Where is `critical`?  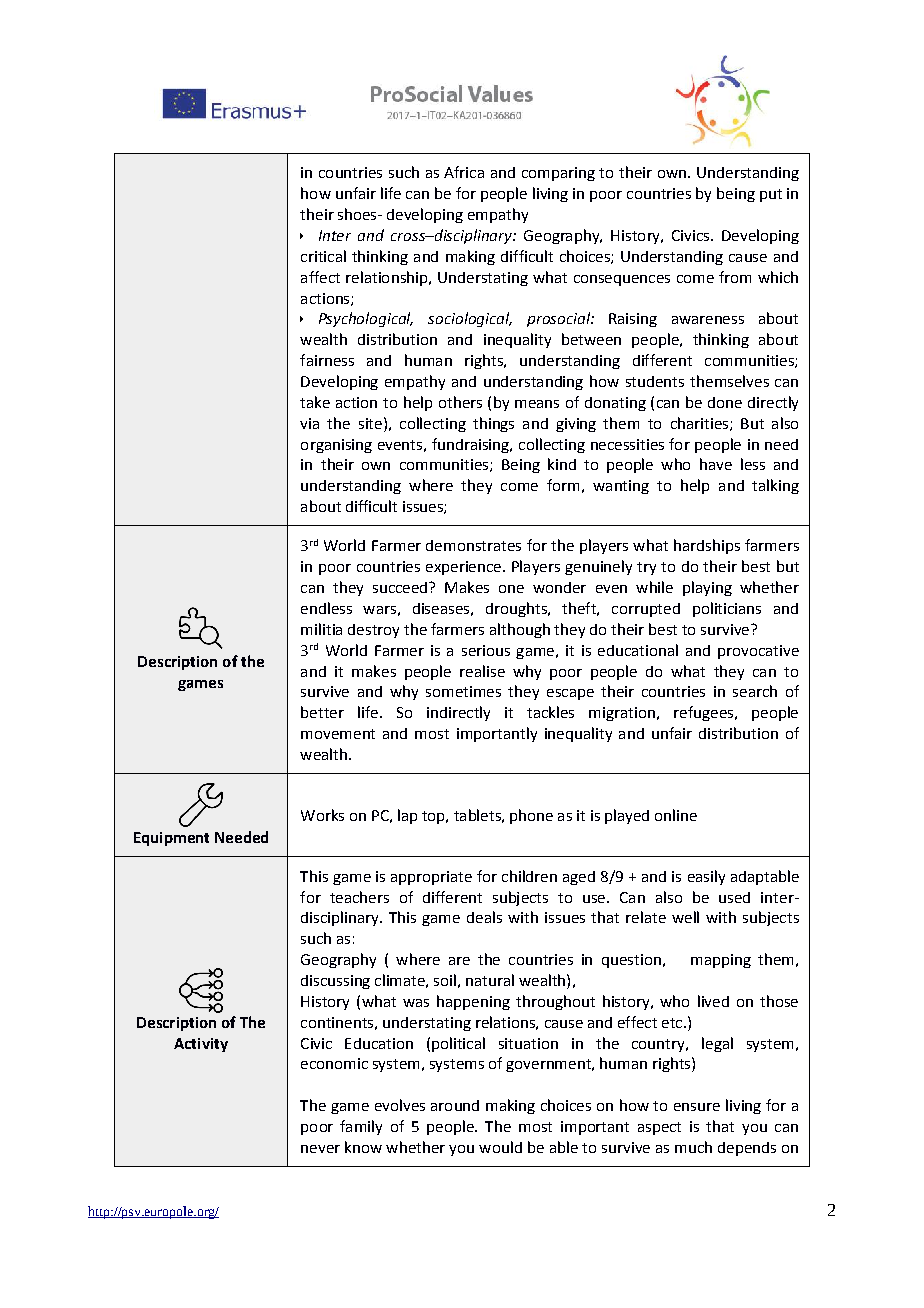
critical is located at coordinates (323, 256).
